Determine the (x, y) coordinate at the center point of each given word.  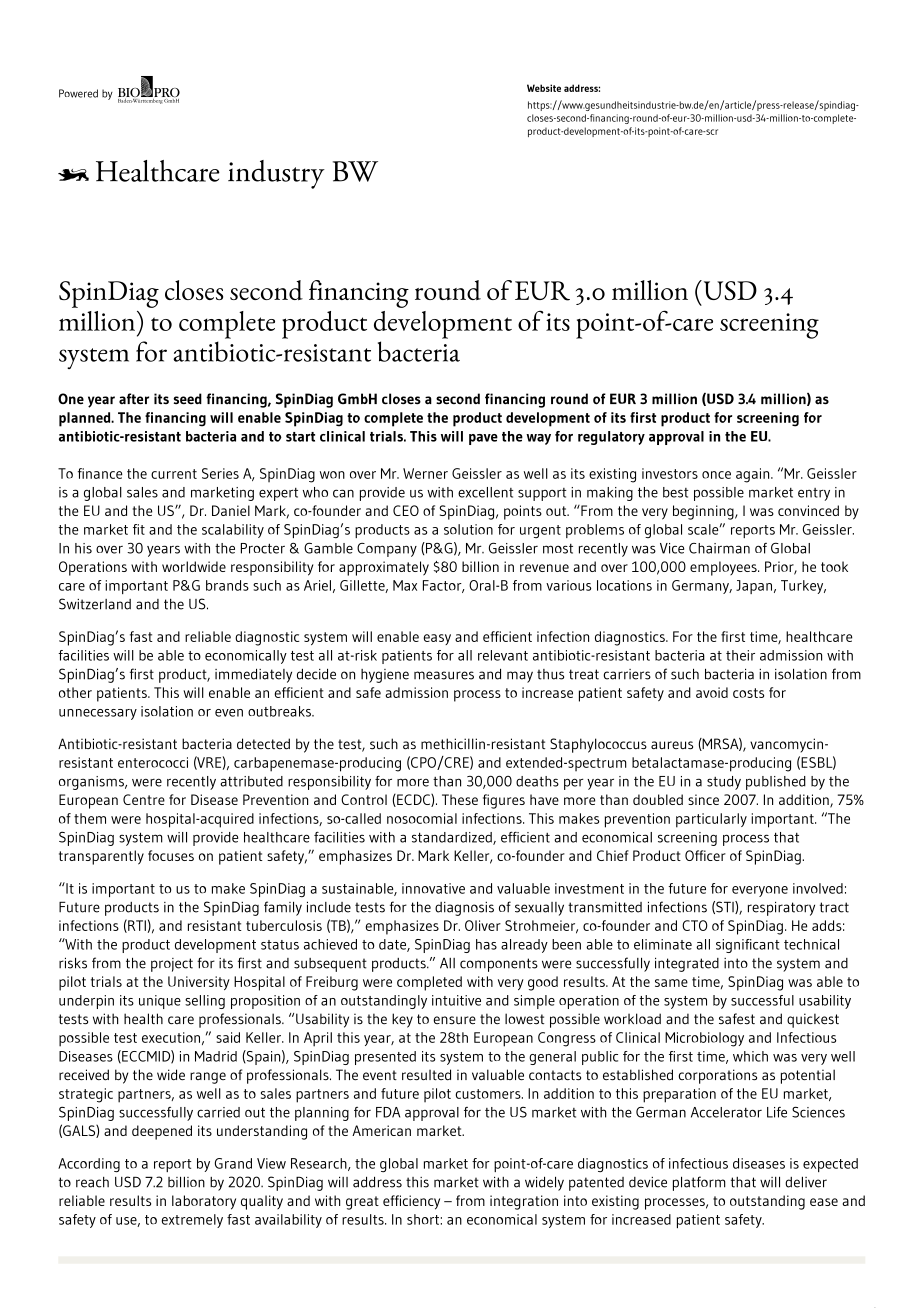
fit (139, 529)
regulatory (611, 438)
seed (187, 399)
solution (468, 529)
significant (748, 946)
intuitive (456, 1000)
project (172, 965)
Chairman (719, 548)
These (460, 799)
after (134, 399)
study (724, 783)
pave (483, 439)
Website (544, 88)
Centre (144, 799)
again (754, 475)
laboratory (204, 1202)
